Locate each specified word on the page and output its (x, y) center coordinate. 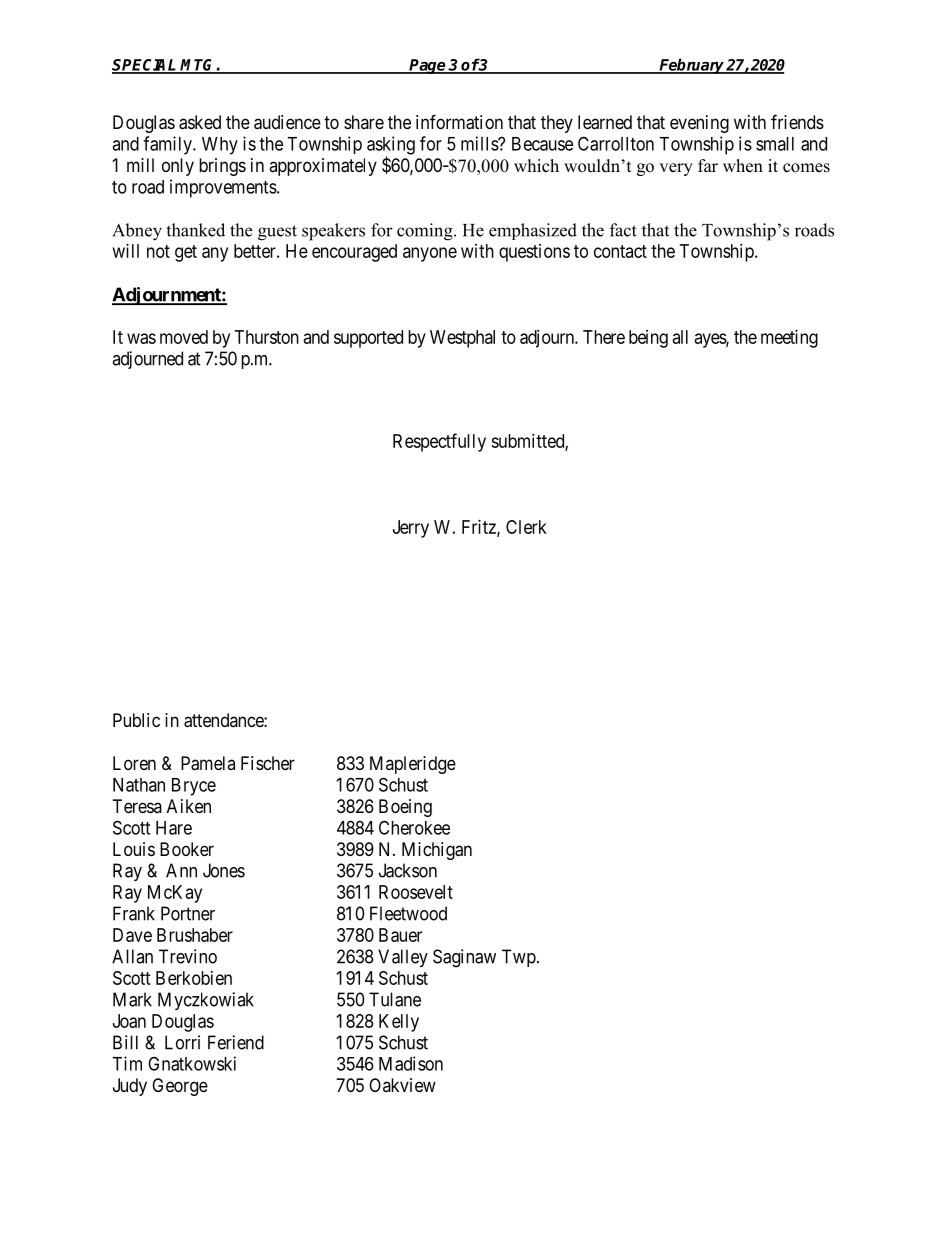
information (459, 122)
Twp (519, 958)
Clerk (526, 527)
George (180, 1087)
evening (699, 124)
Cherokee (414, 827)
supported (368, 339)
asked (200, 122)
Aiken (189, 806)
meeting (789, 339)
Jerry (411, 529)
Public (136, 720)
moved (184, 337)
